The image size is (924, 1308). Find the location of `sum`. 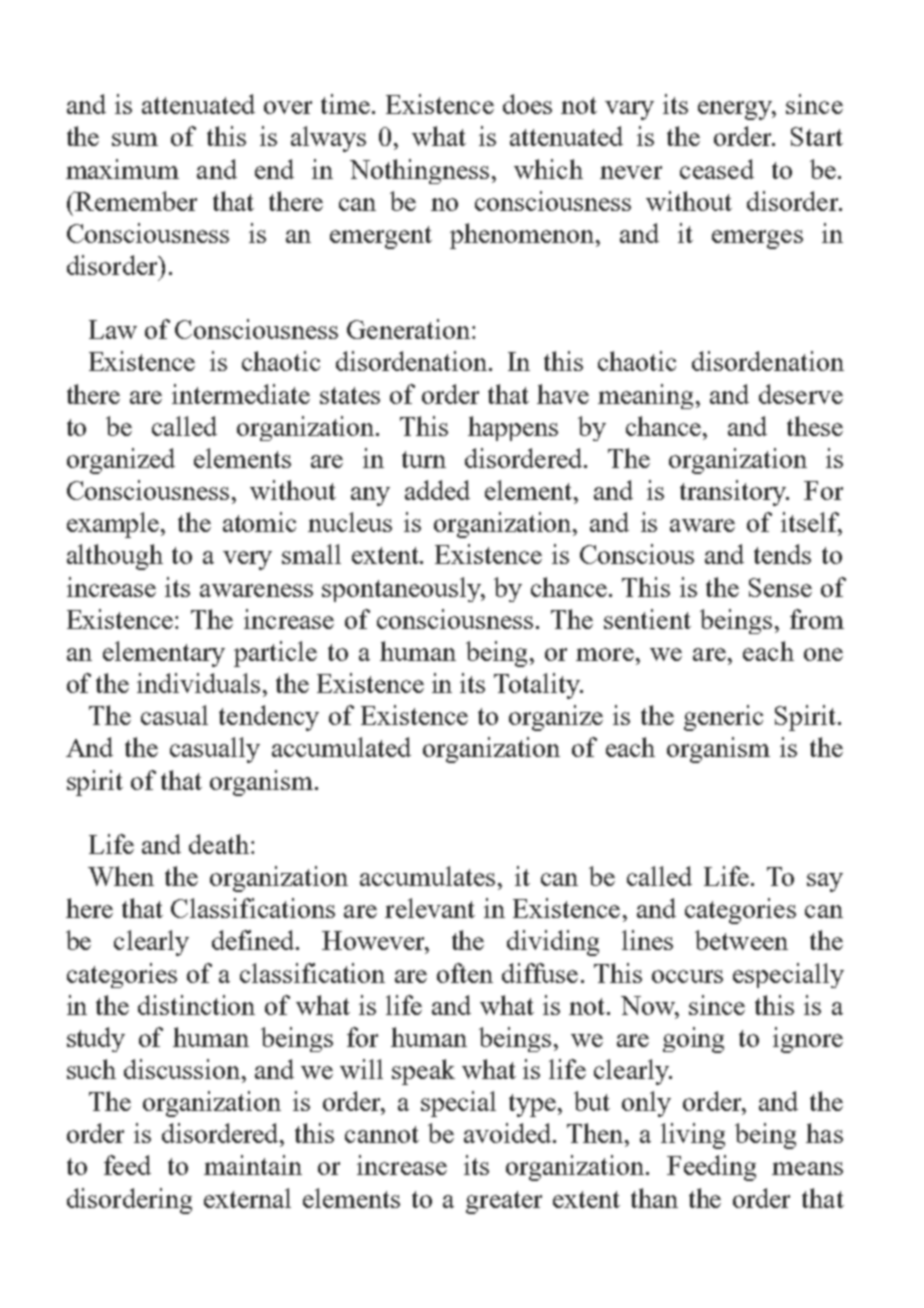

sum is located at coordinates (135, 139).
